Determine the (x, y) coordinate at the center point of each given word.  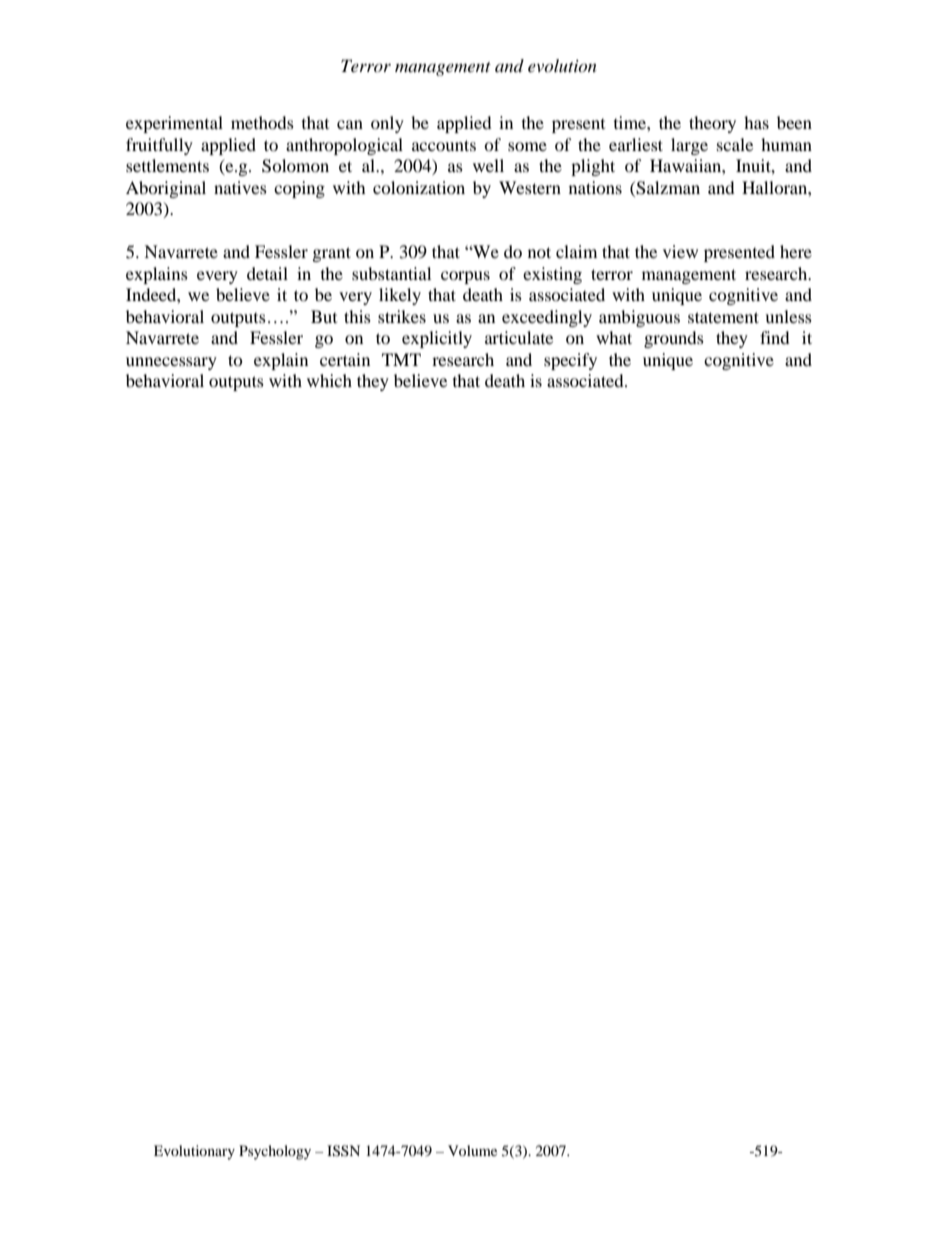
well (488, 165)
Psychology (275, 1152)
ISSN (343, 1151)
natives (240, 187)
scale (735, 144)
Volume (472, 1150)
